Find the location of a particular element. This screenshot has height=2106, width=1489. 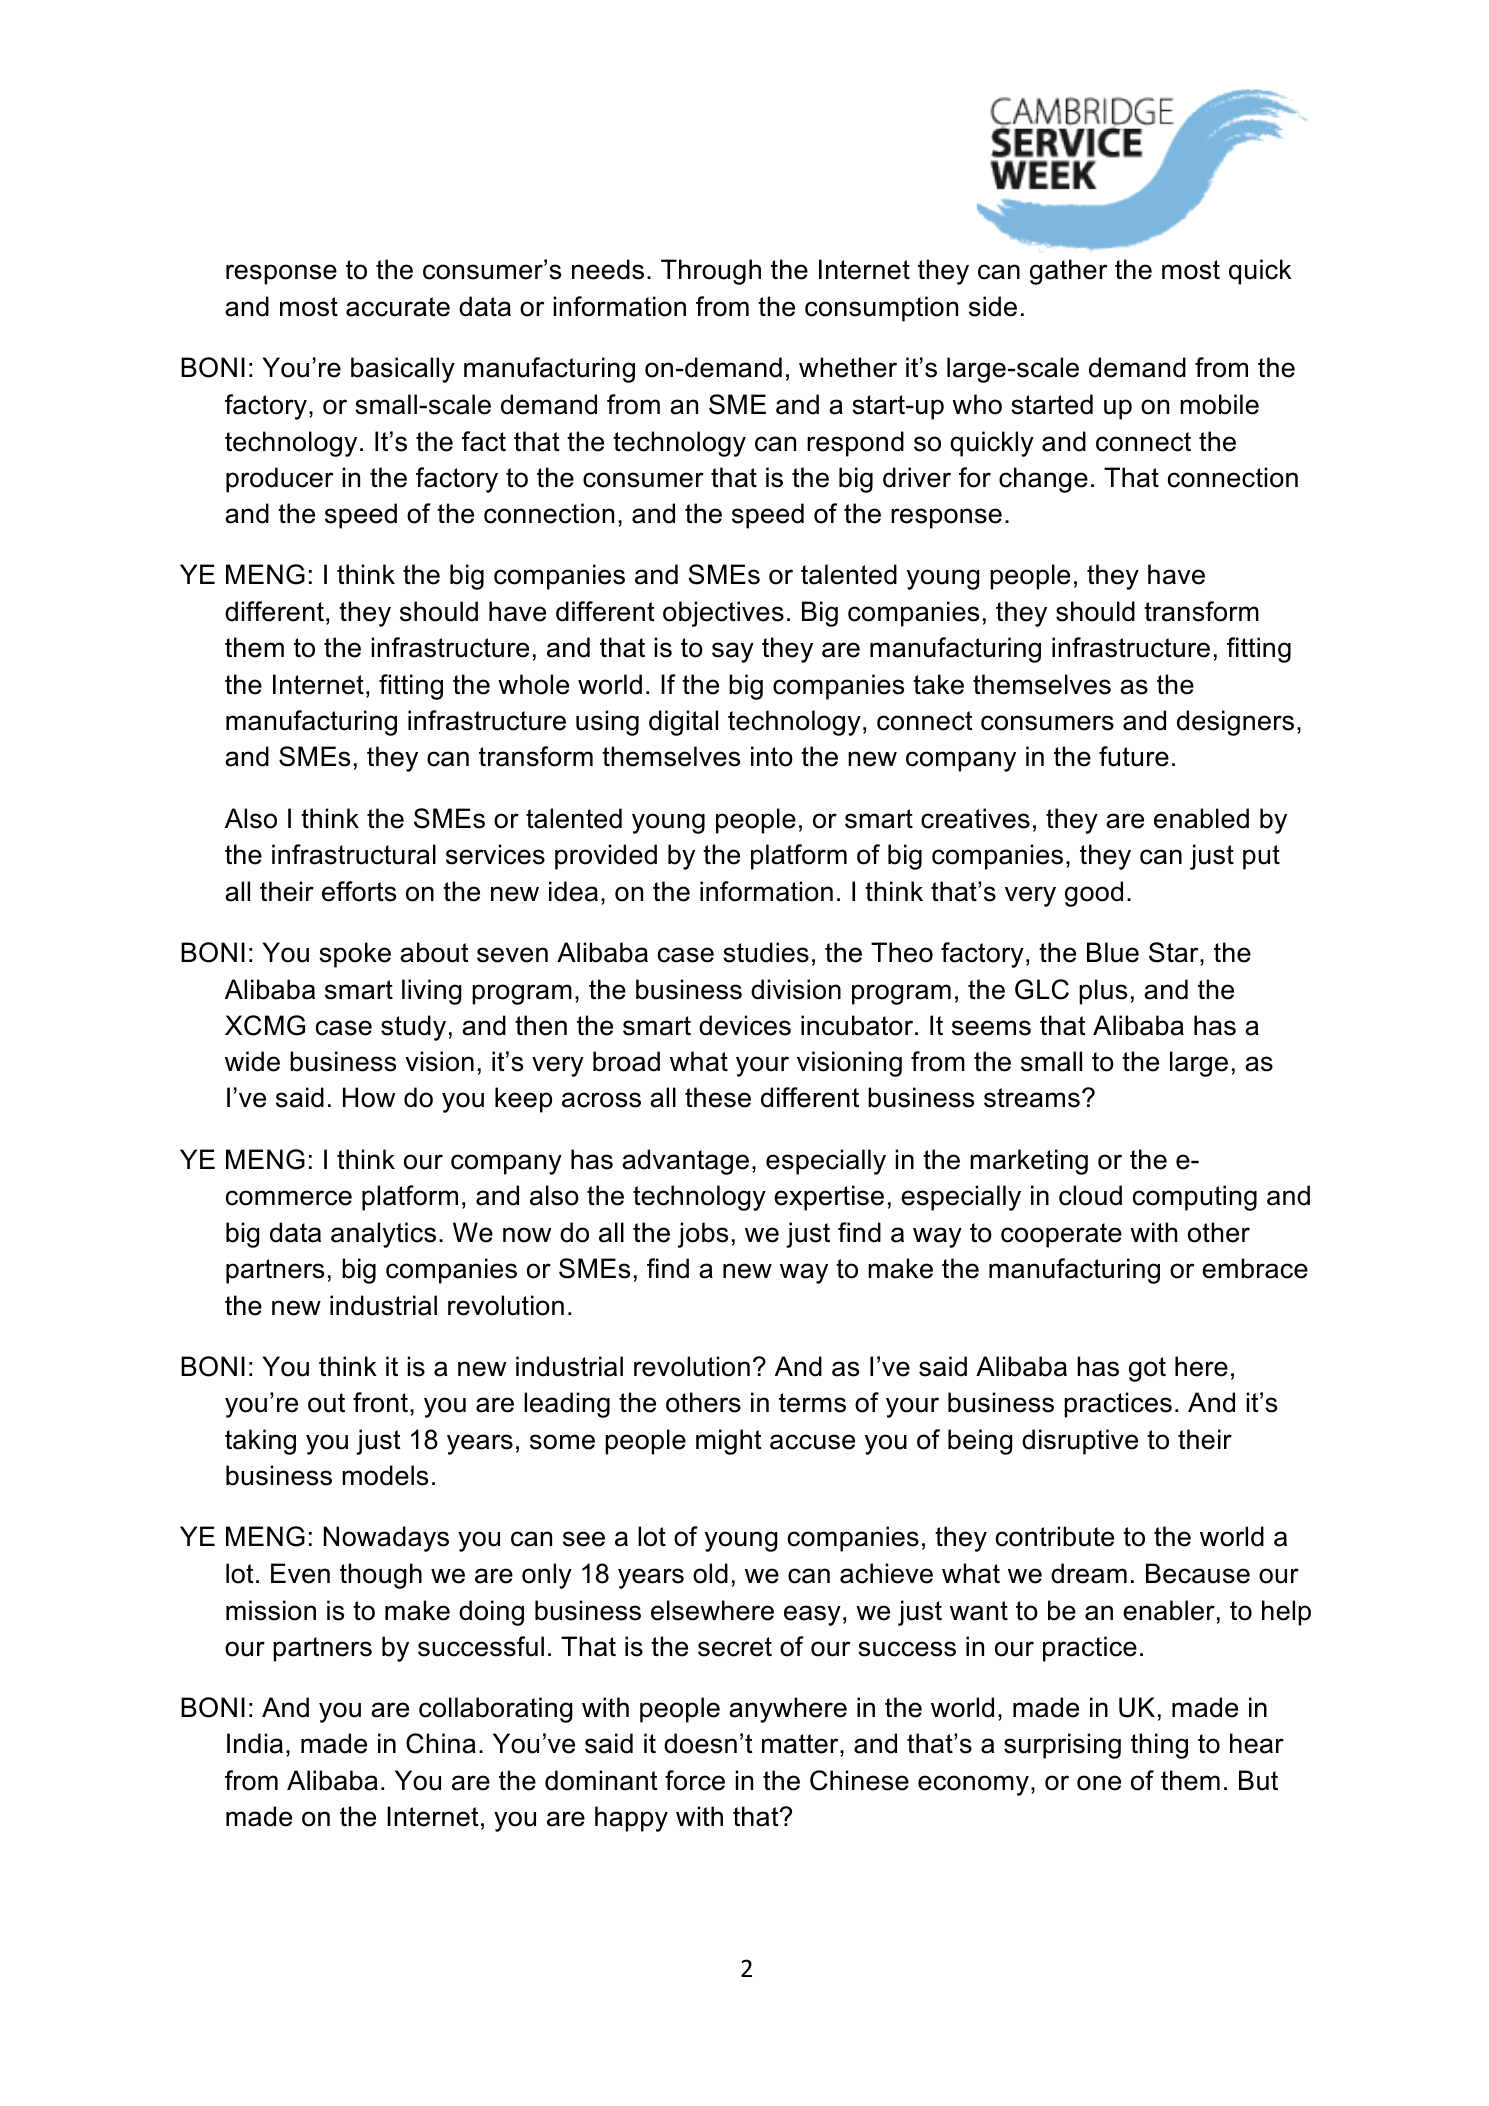

say is located at coordinates (733, 652).
